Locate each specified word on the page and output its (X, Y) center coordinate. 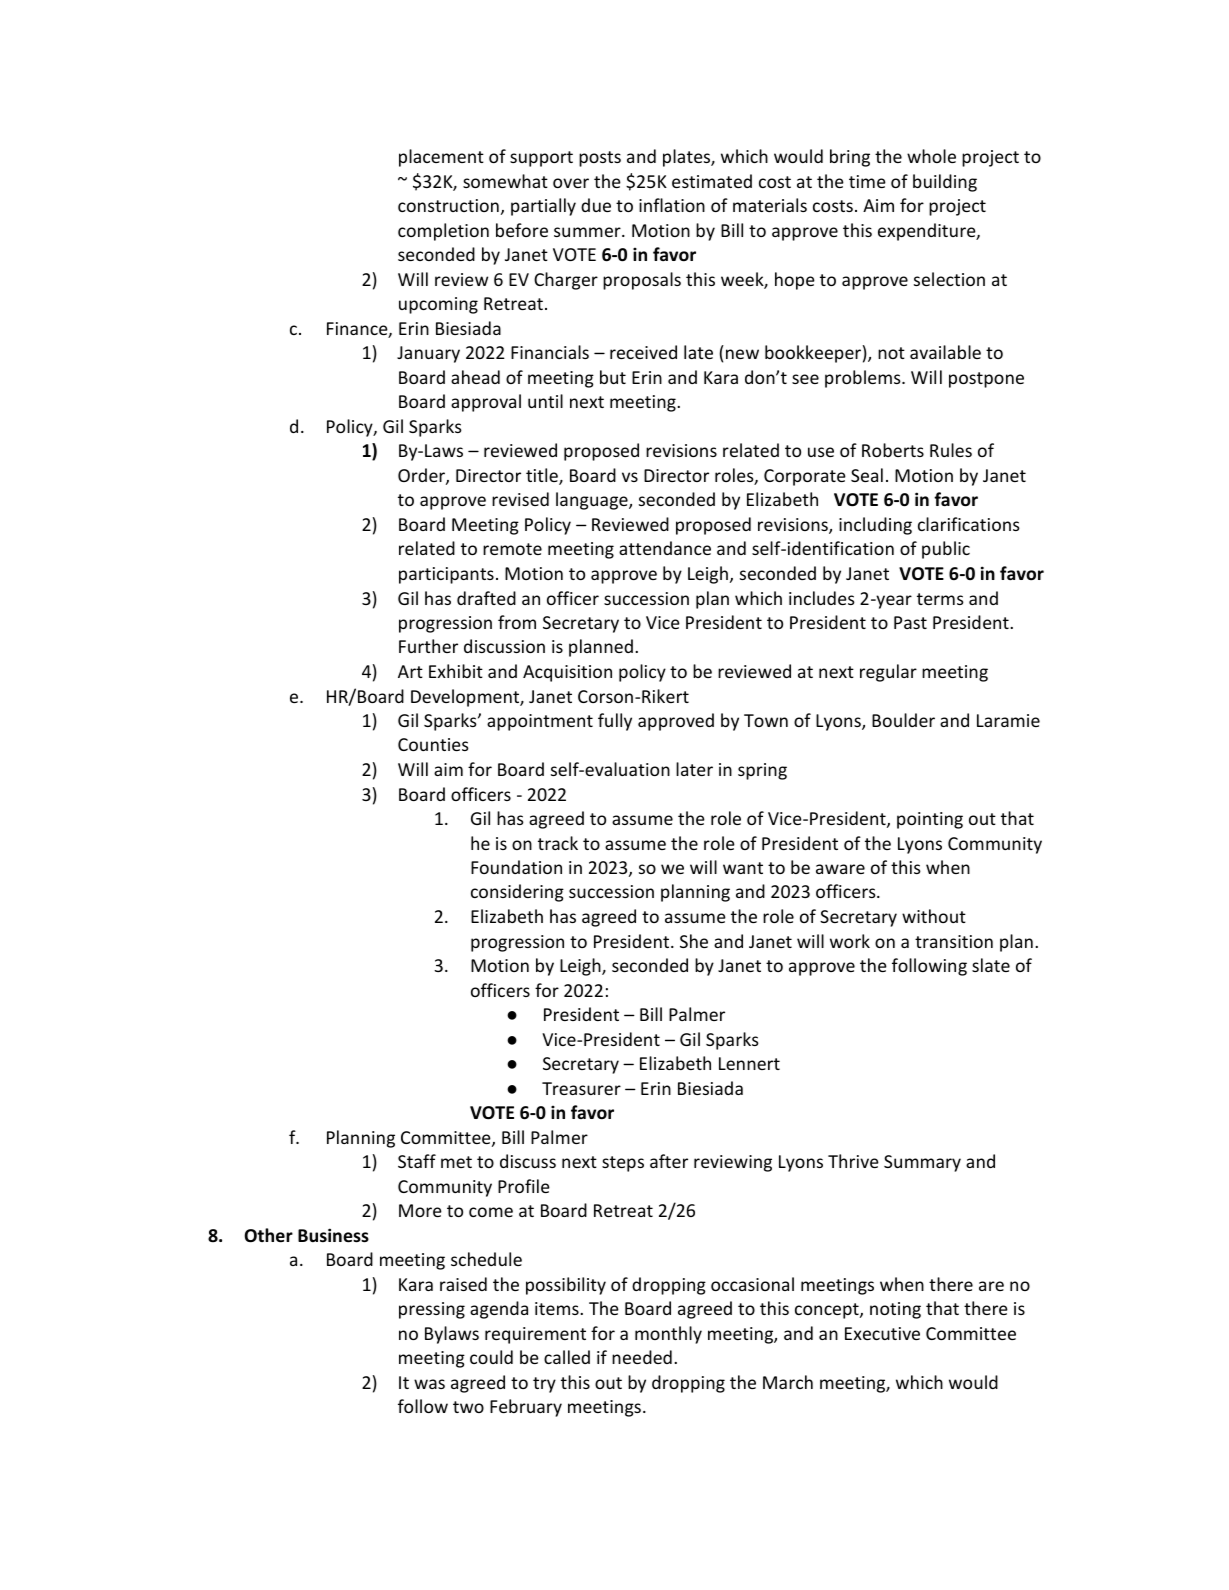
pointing (930, 820)
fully (615, 722)
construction (448, 205)
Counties (433, 744)
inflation (672, 205)
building (945, 183)
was (429, 1384)
